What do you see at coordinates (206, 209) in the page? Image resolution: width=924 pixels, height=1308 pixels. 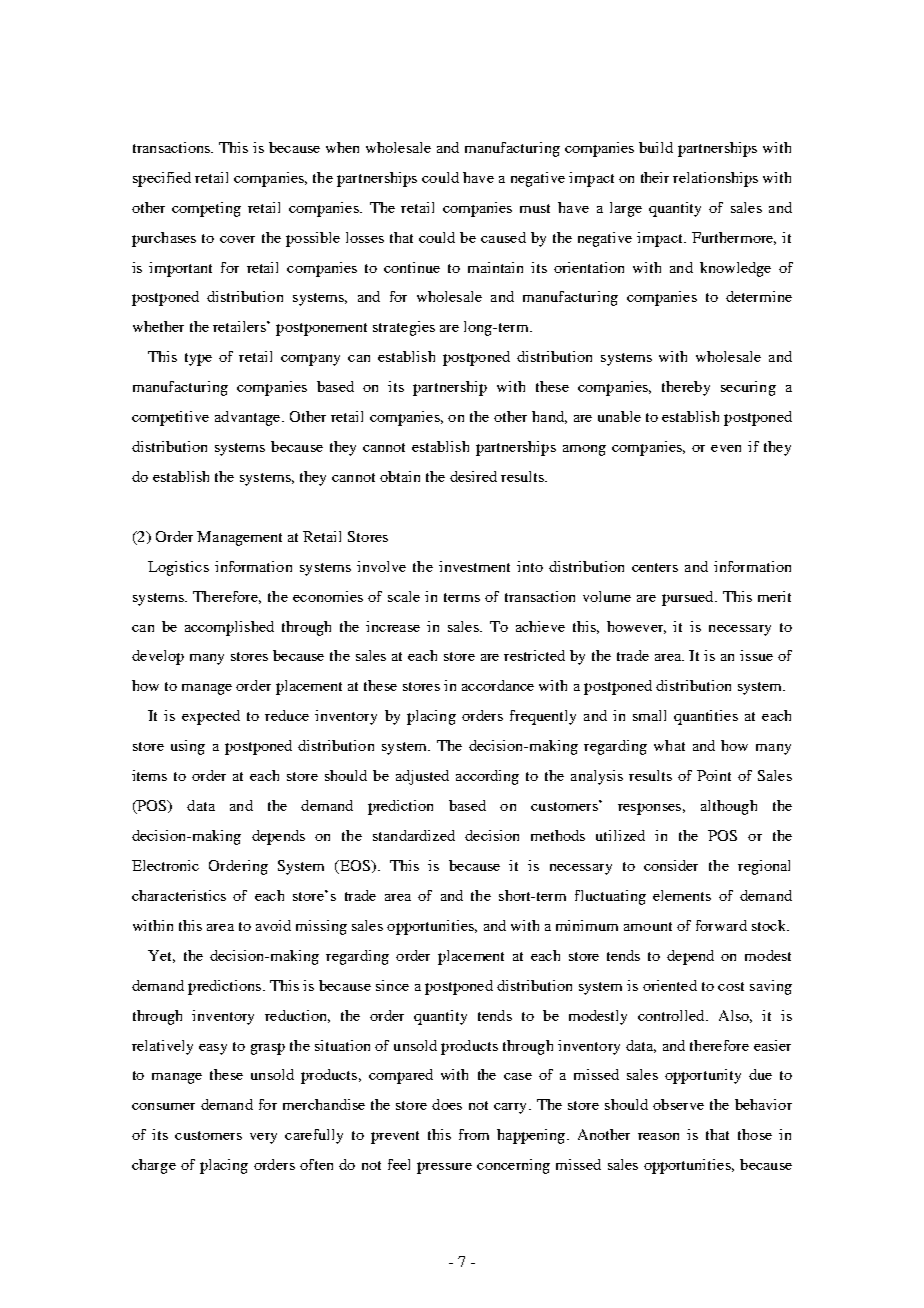 I see `competing` at bounding box center [206, 209].
